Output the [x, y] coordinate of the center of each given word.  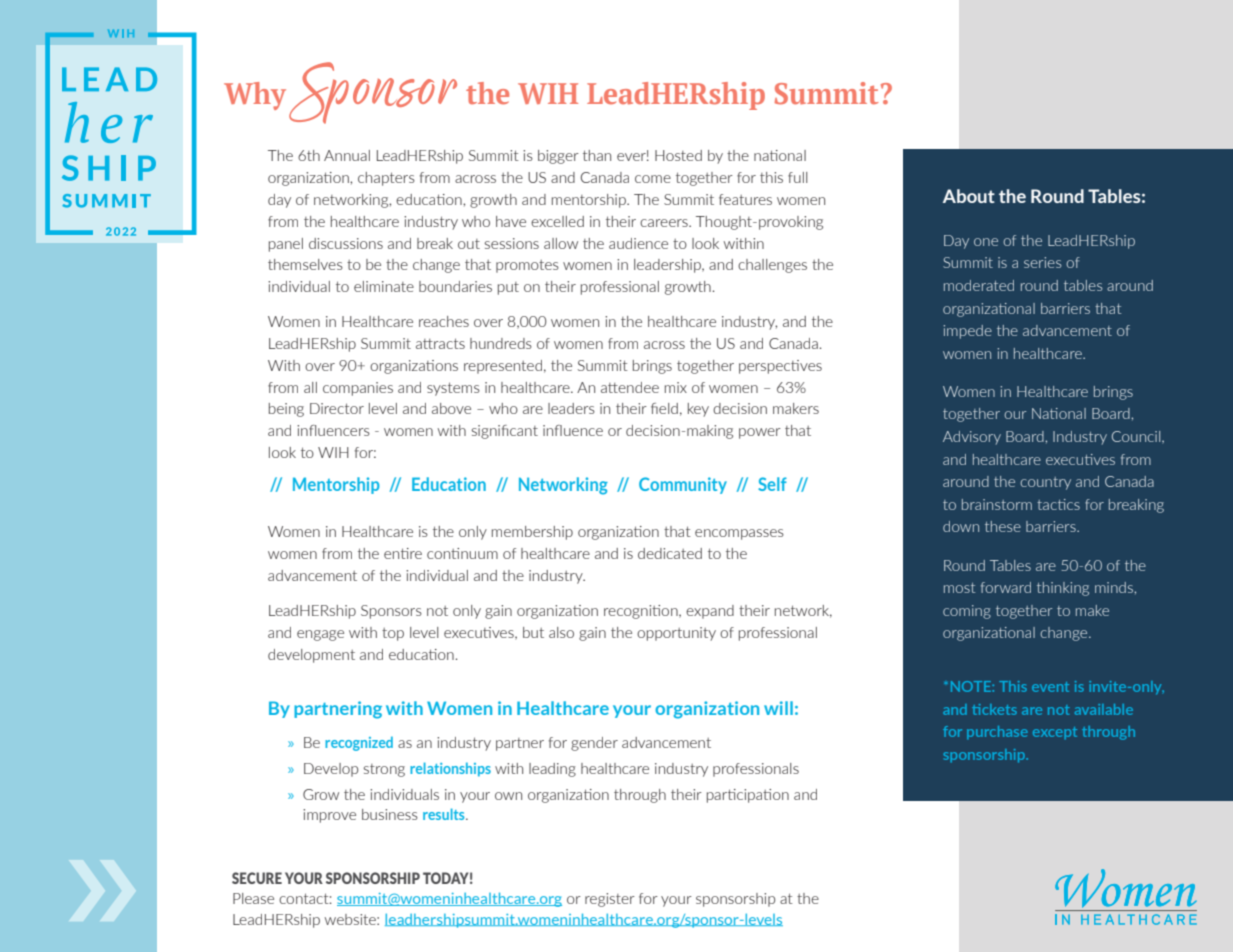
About [969, 196]
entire [403, 553]
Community [683, 485]
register [610, 900]
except [1055, 733]
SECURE [257, 878]
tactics [1058, 504]
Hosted [678, 155]
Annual [347, 155]
